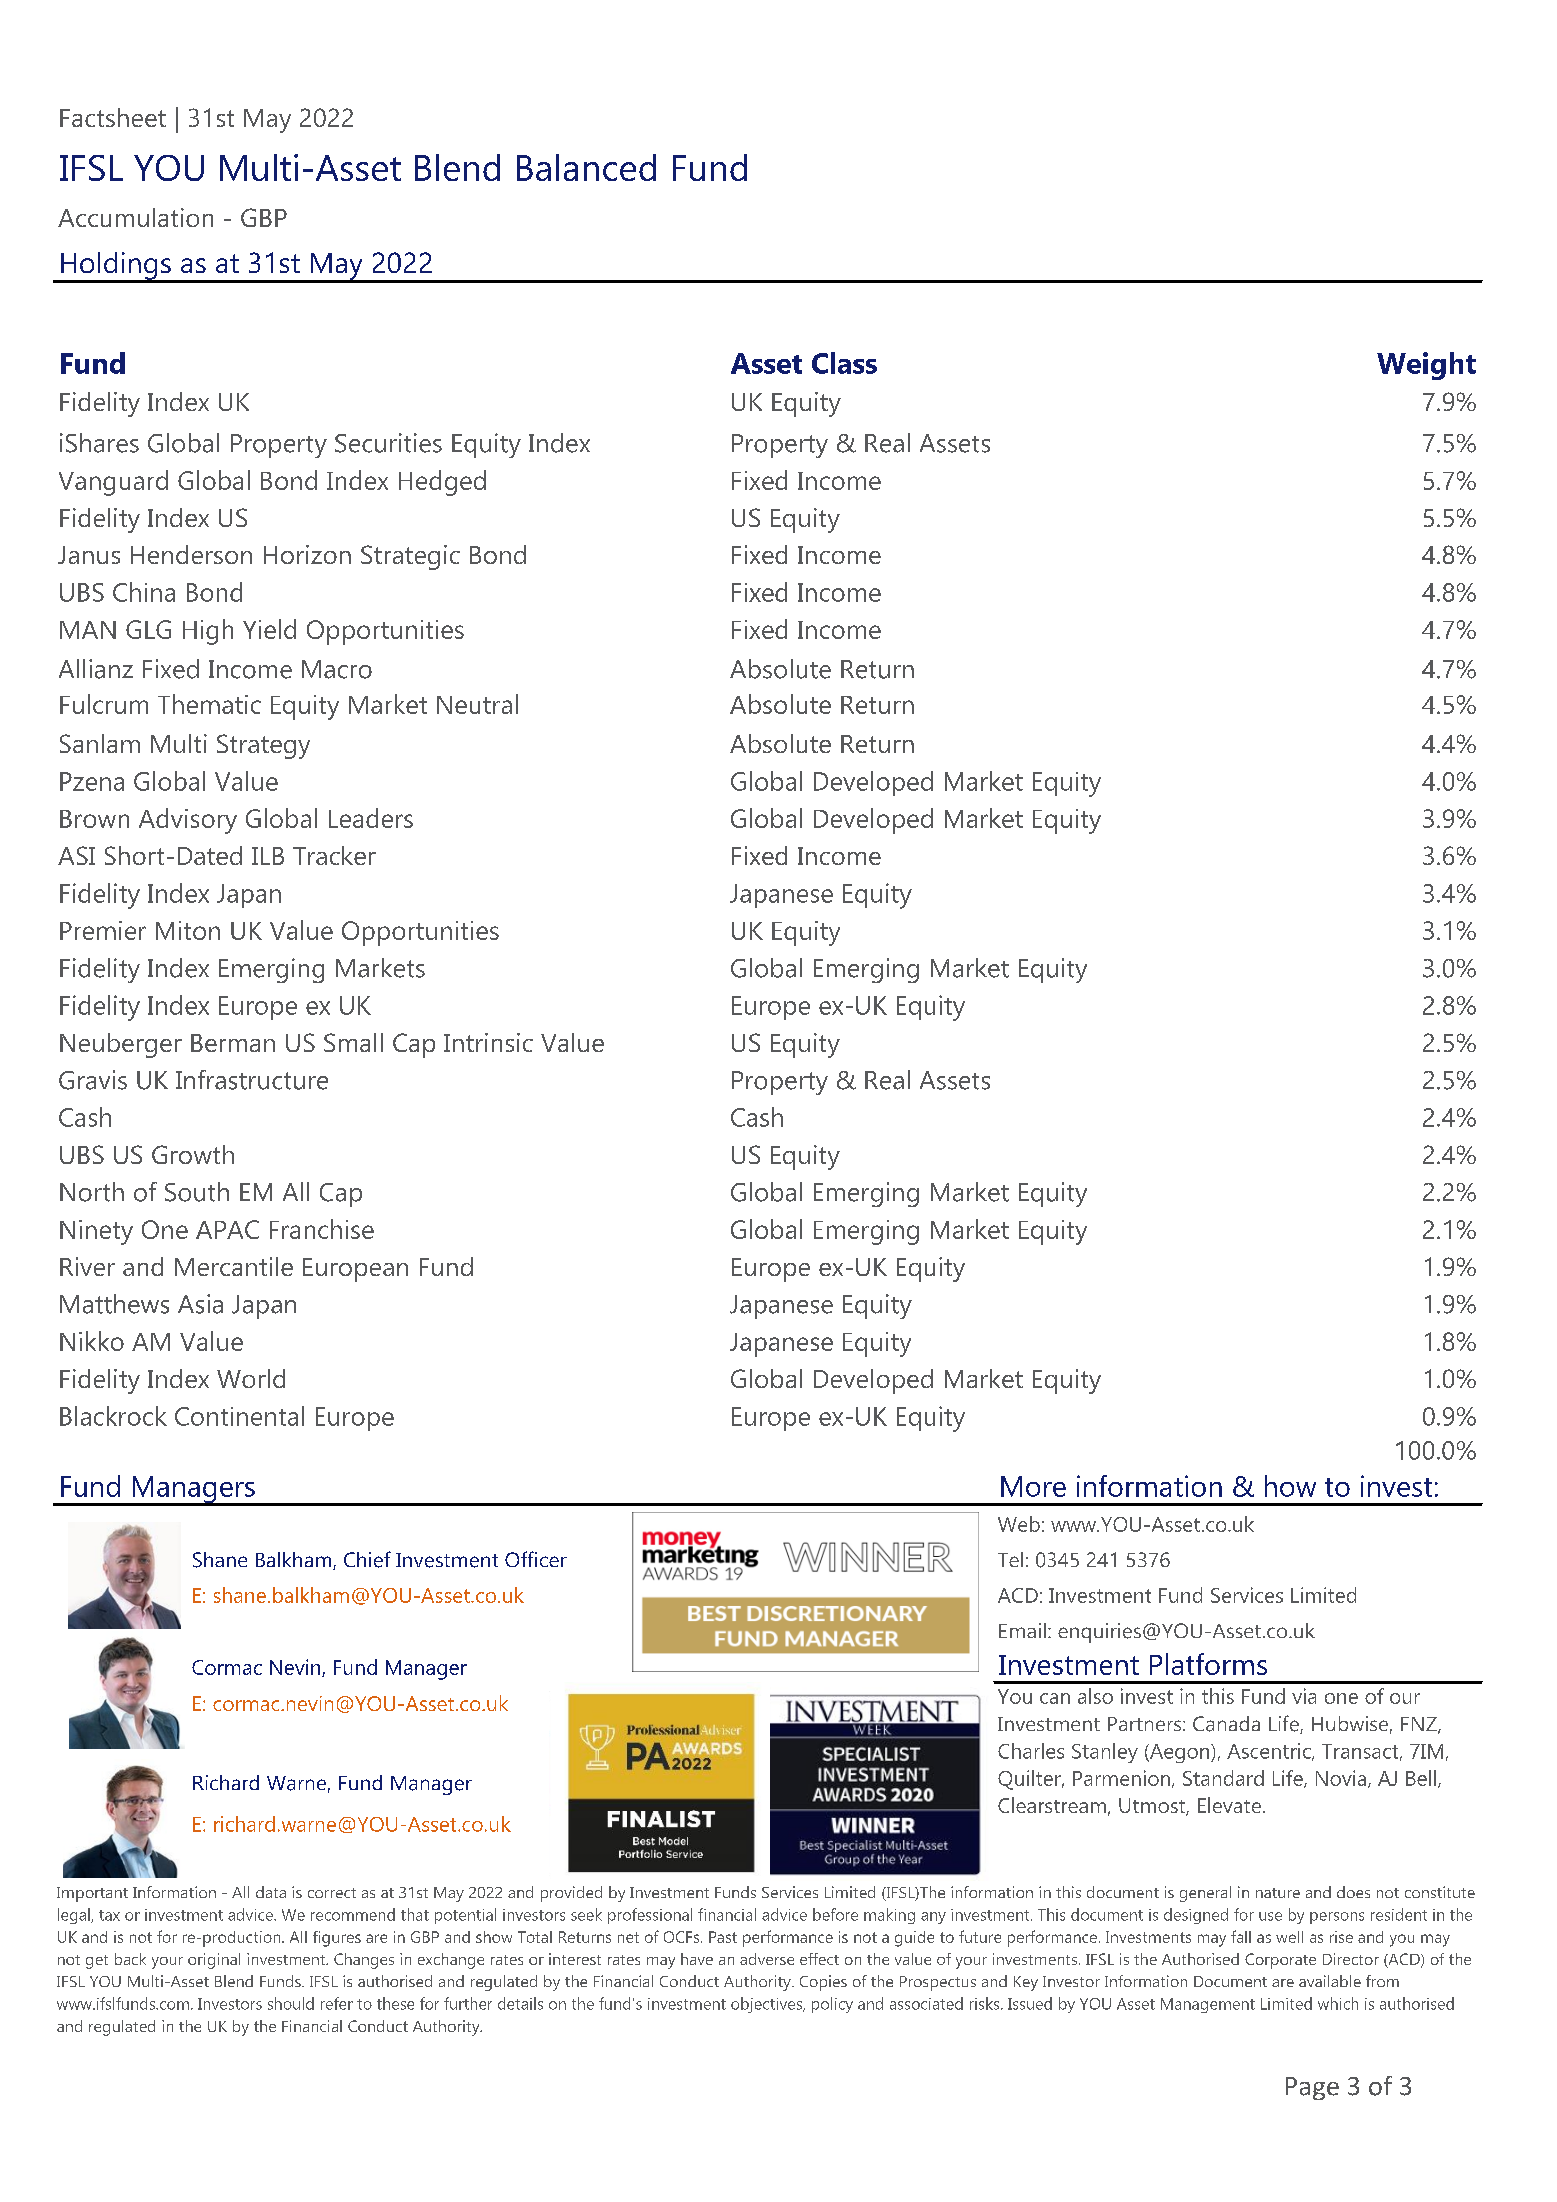 The width and height of the page is (1557, 2202). Describe the element at coordinates (135, 217) in the page. I see `Accumulation` at that location.
